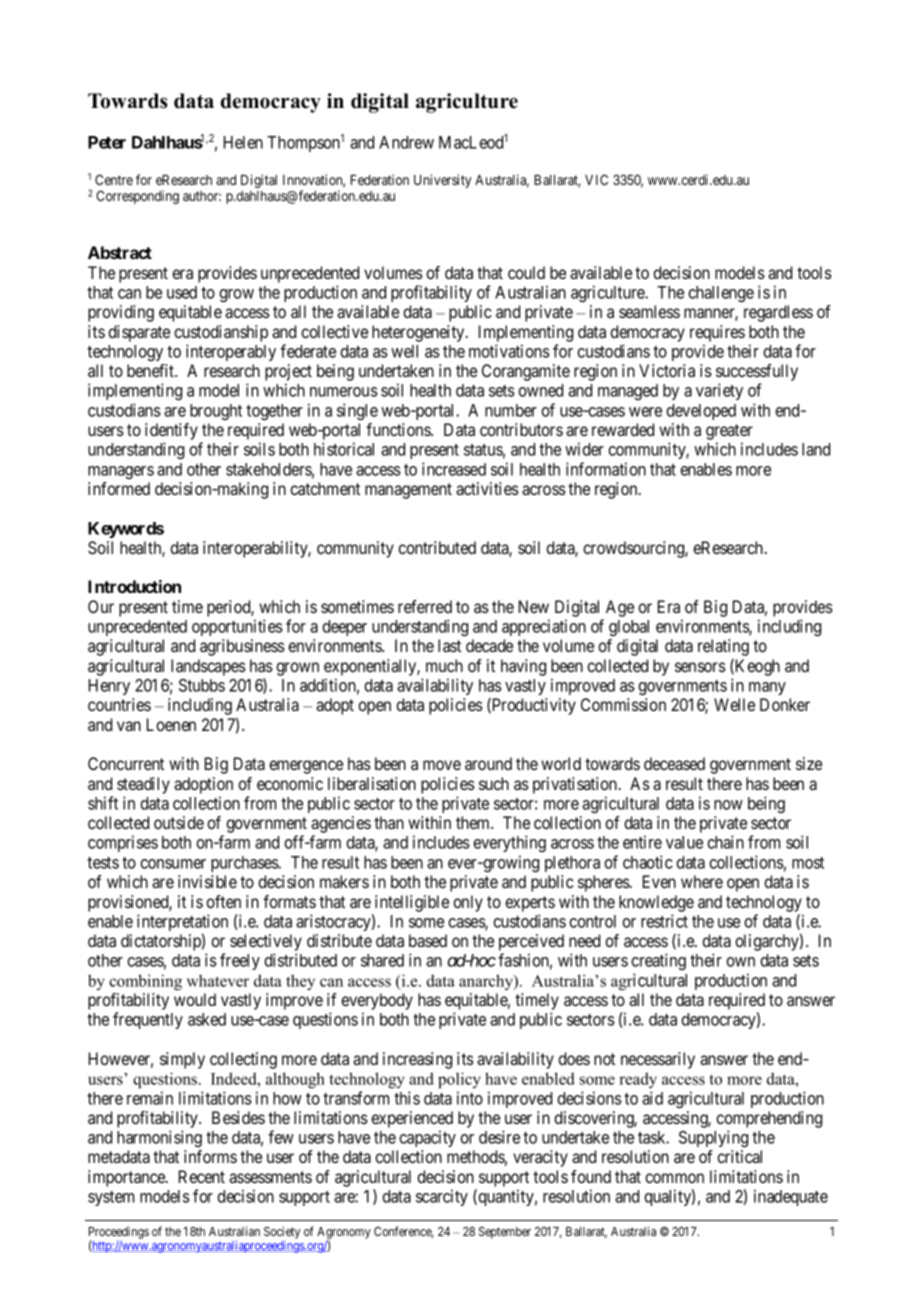 This document has height=1308, width=924. Describe the element at coordinates (729, 433) in the document. I see `greater` at that location.
